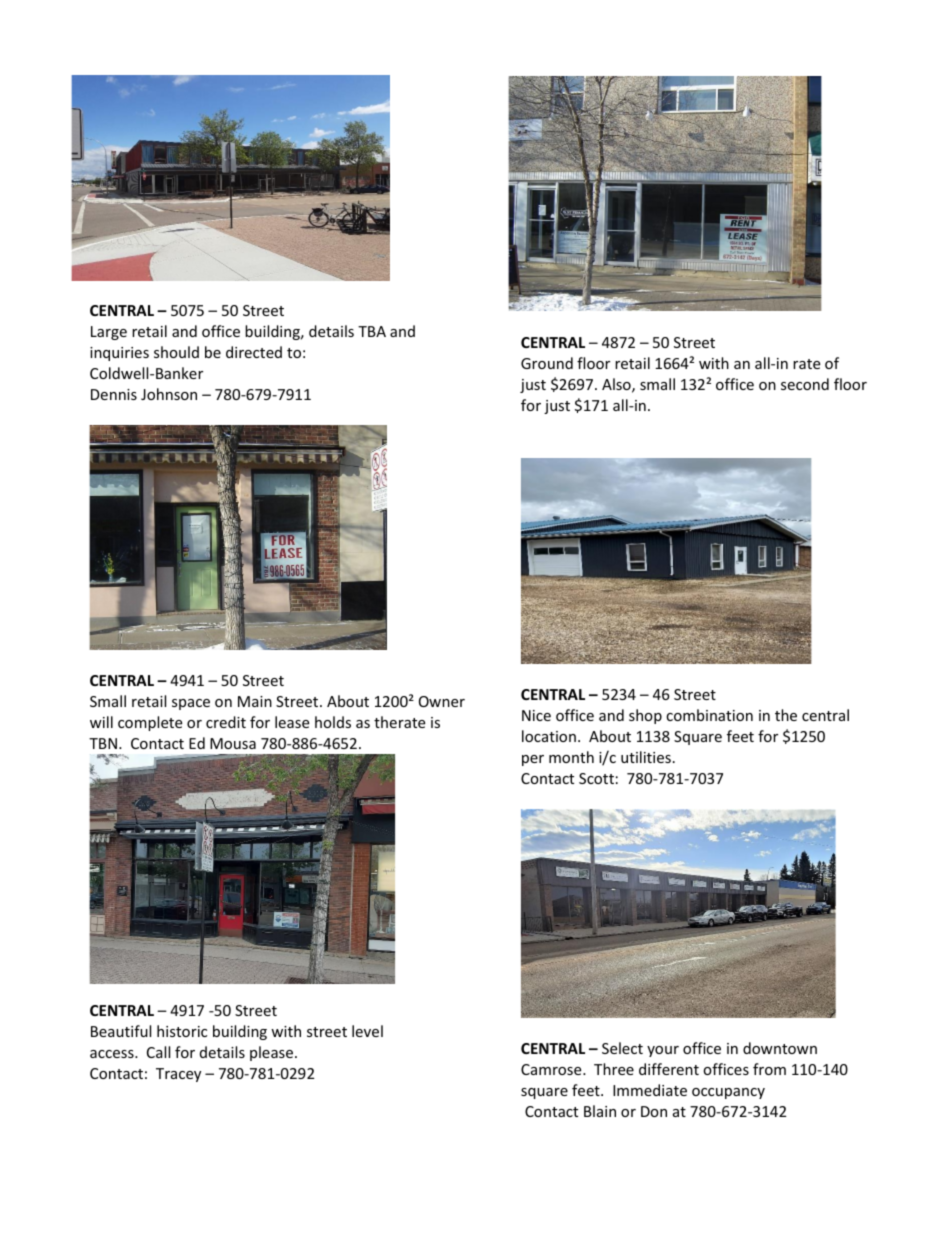 The image size is (952, 1233). Describe the element at coordinates (646, 757) in the screenshot. I see `utilities` at that location.
